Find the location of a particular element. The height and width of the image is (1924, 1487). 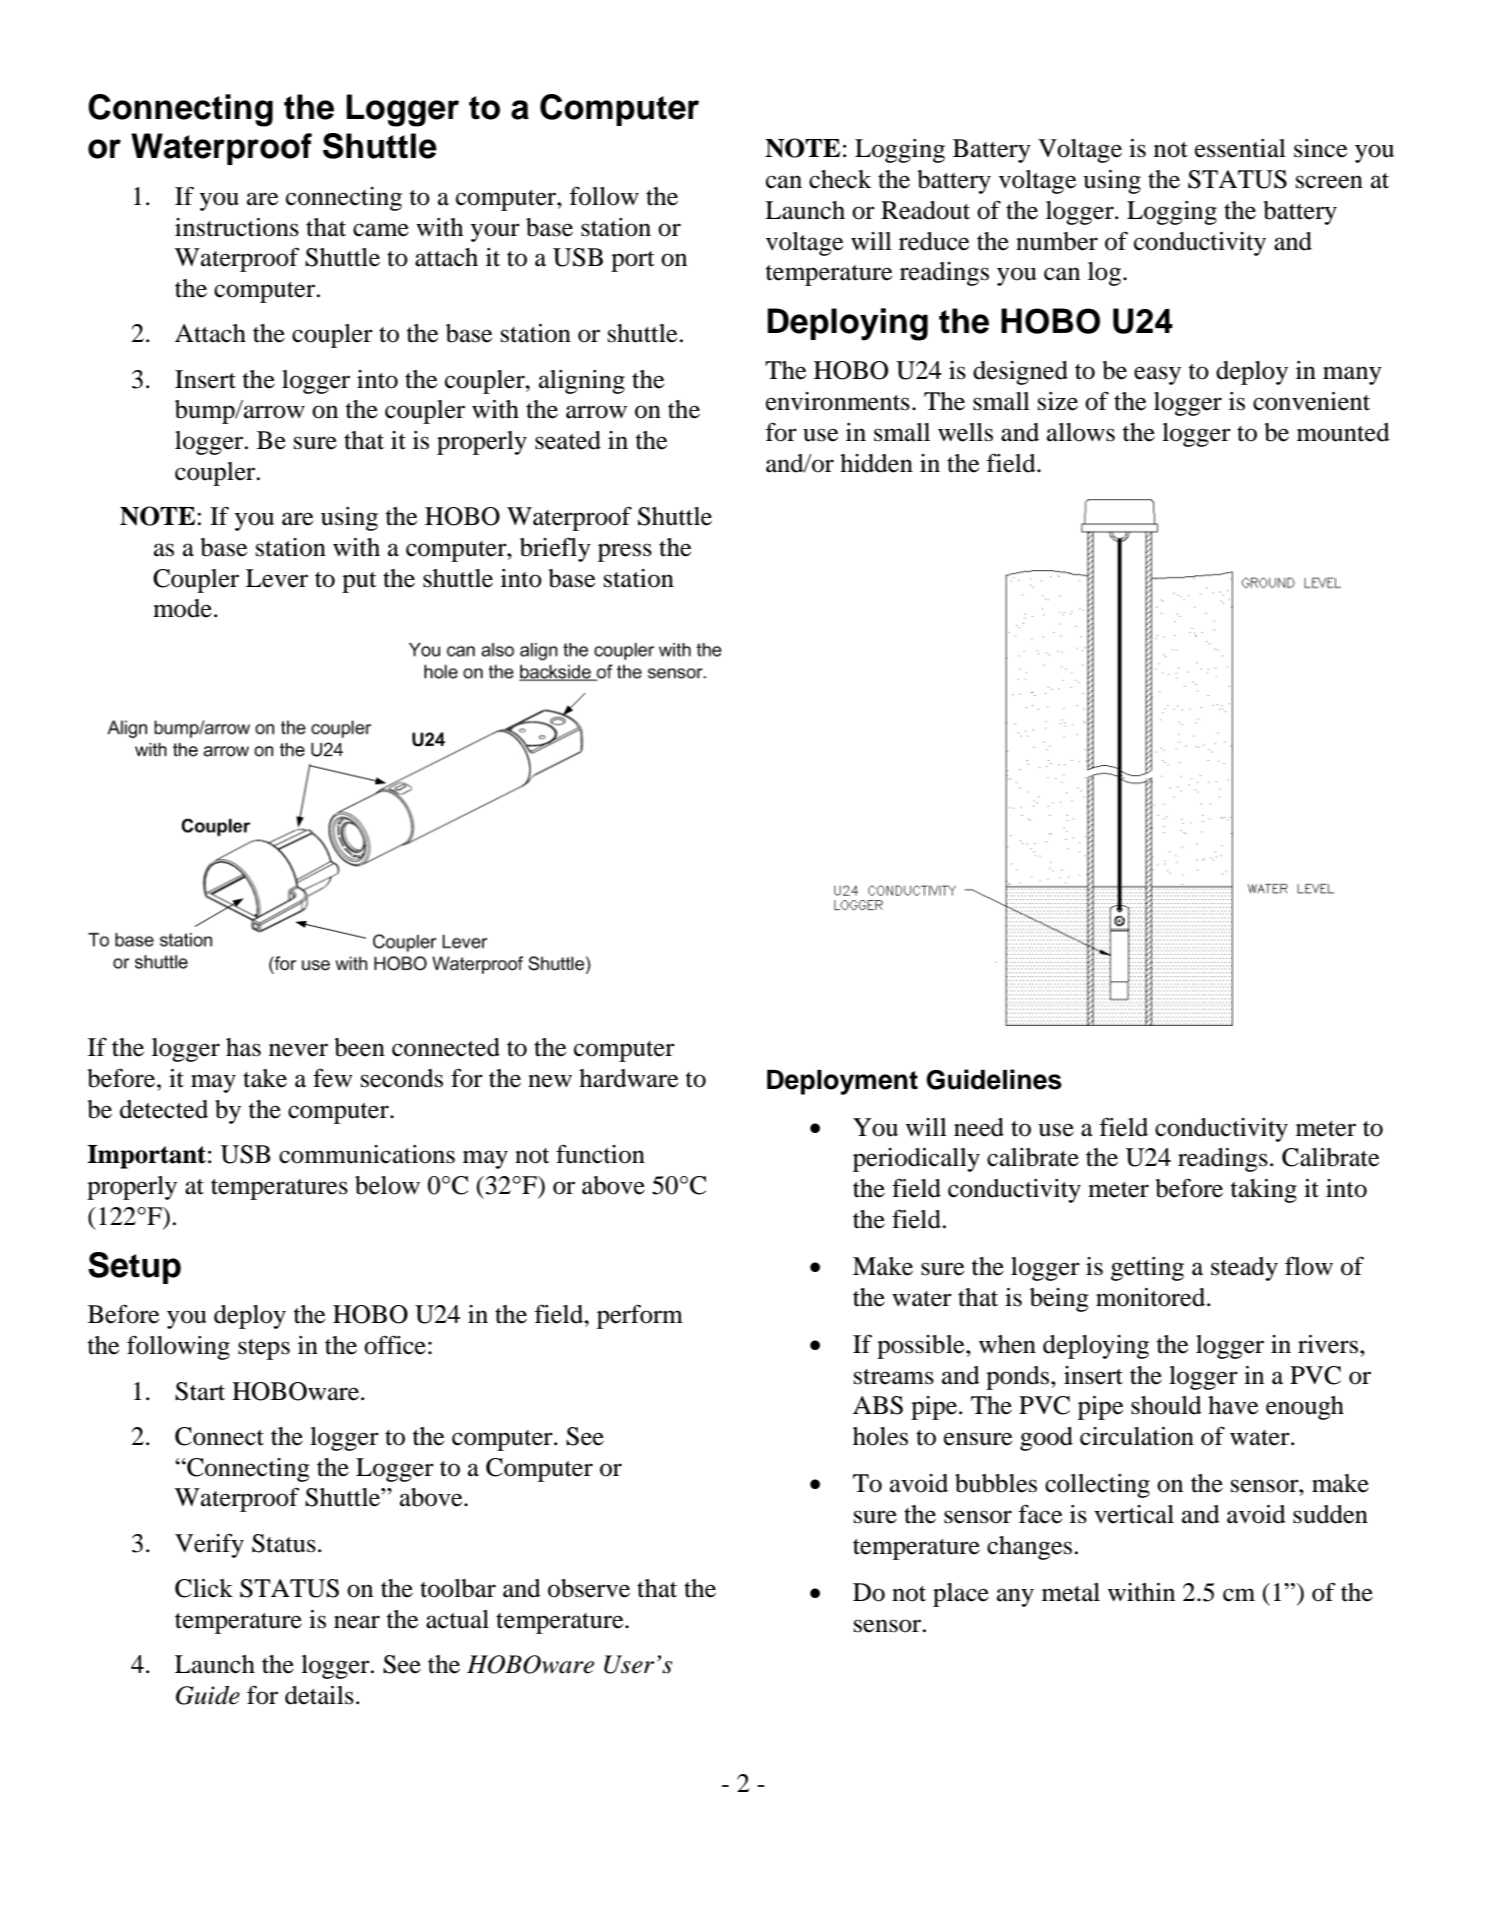

mode is located at coordinates (182, 608).
